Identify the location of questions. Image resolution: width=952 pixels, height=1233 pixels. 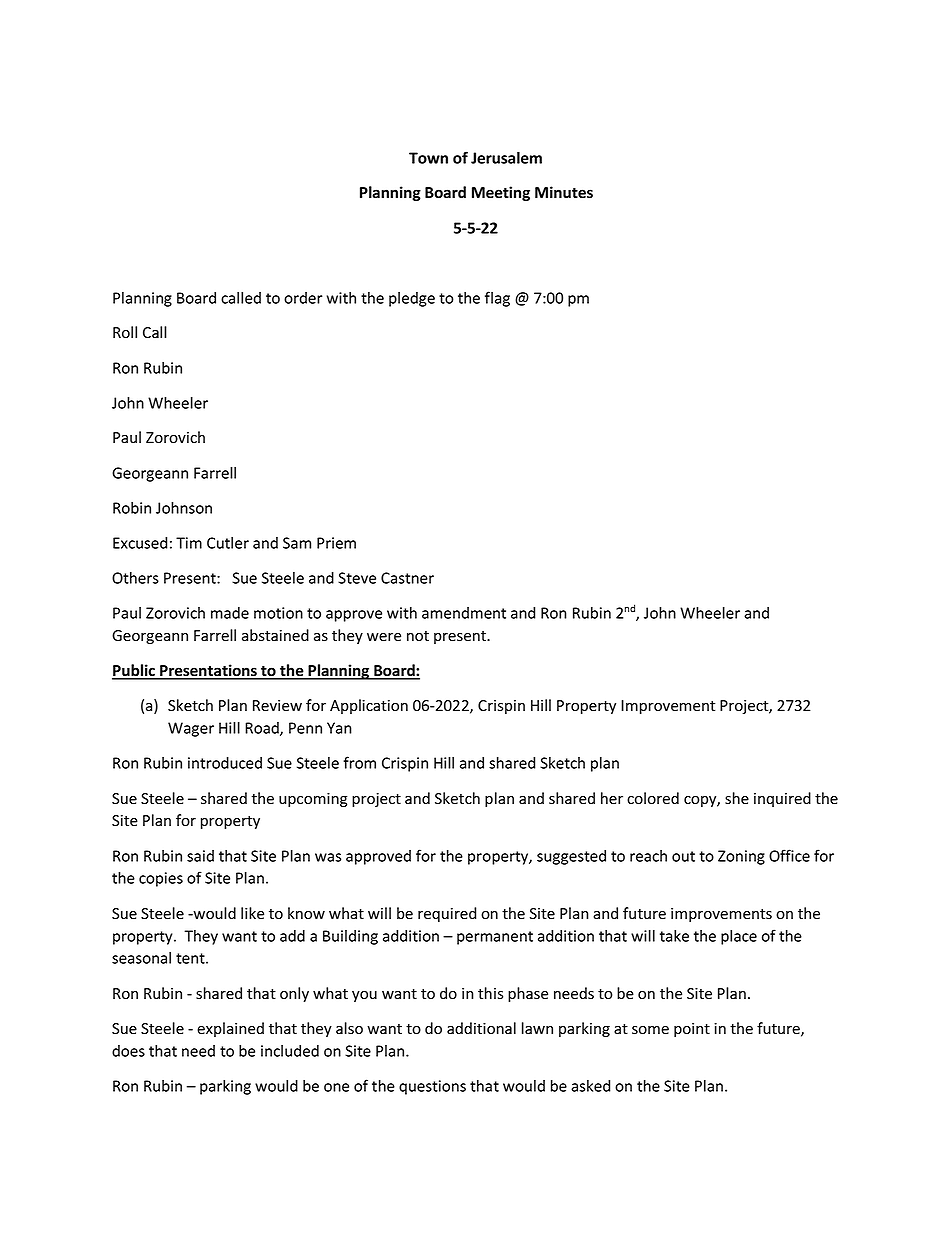
(432, 1087).
